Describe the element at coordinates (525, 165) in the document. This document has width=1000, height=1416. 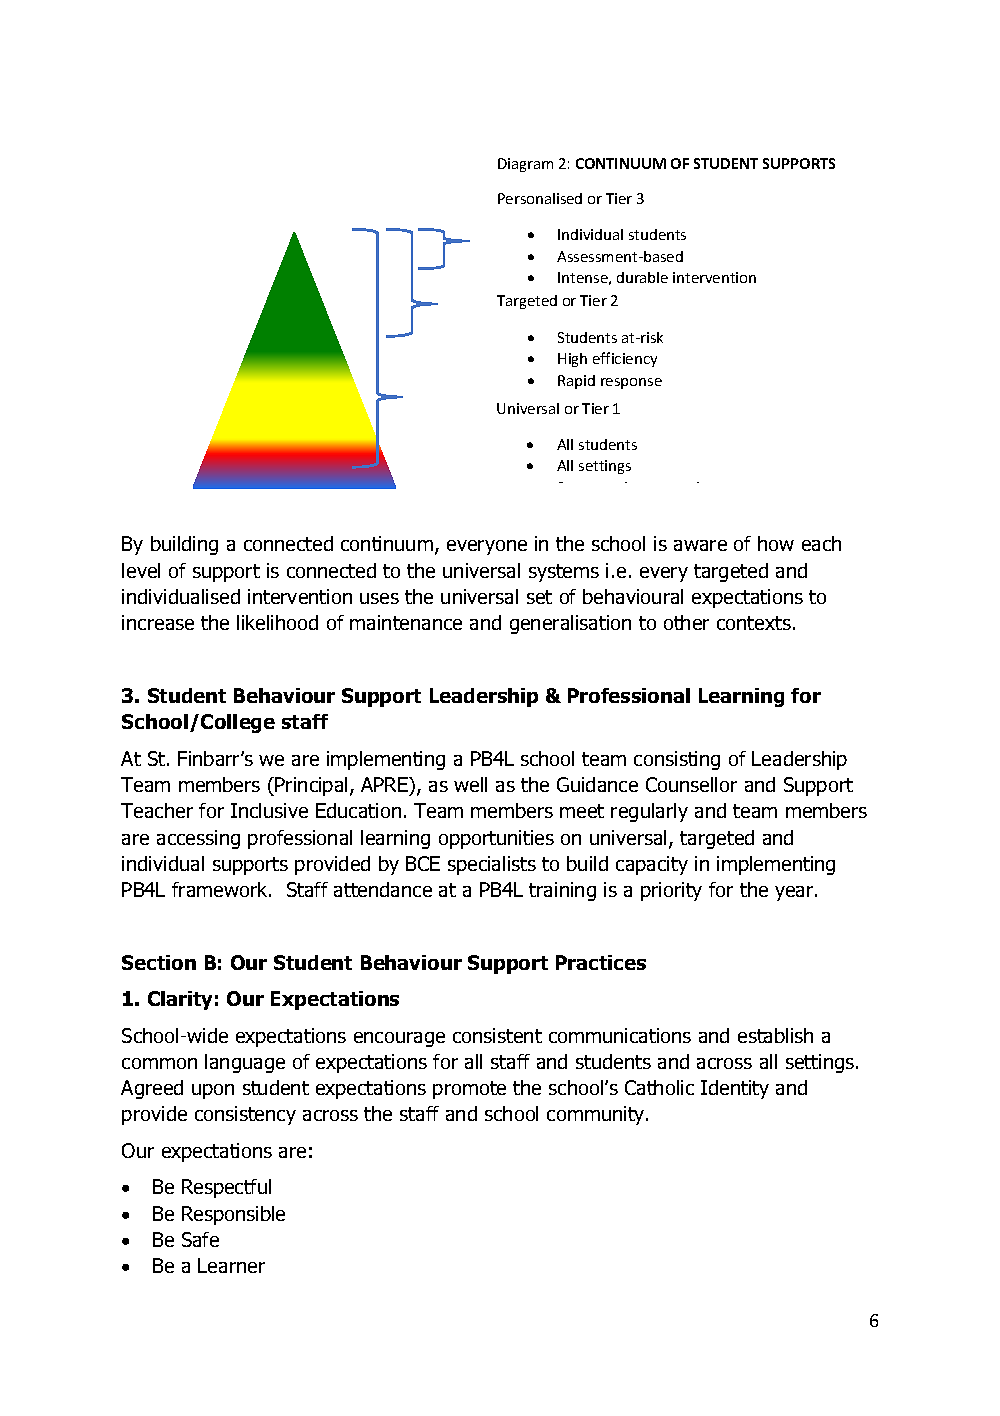
I see `Diagram` at that location.
